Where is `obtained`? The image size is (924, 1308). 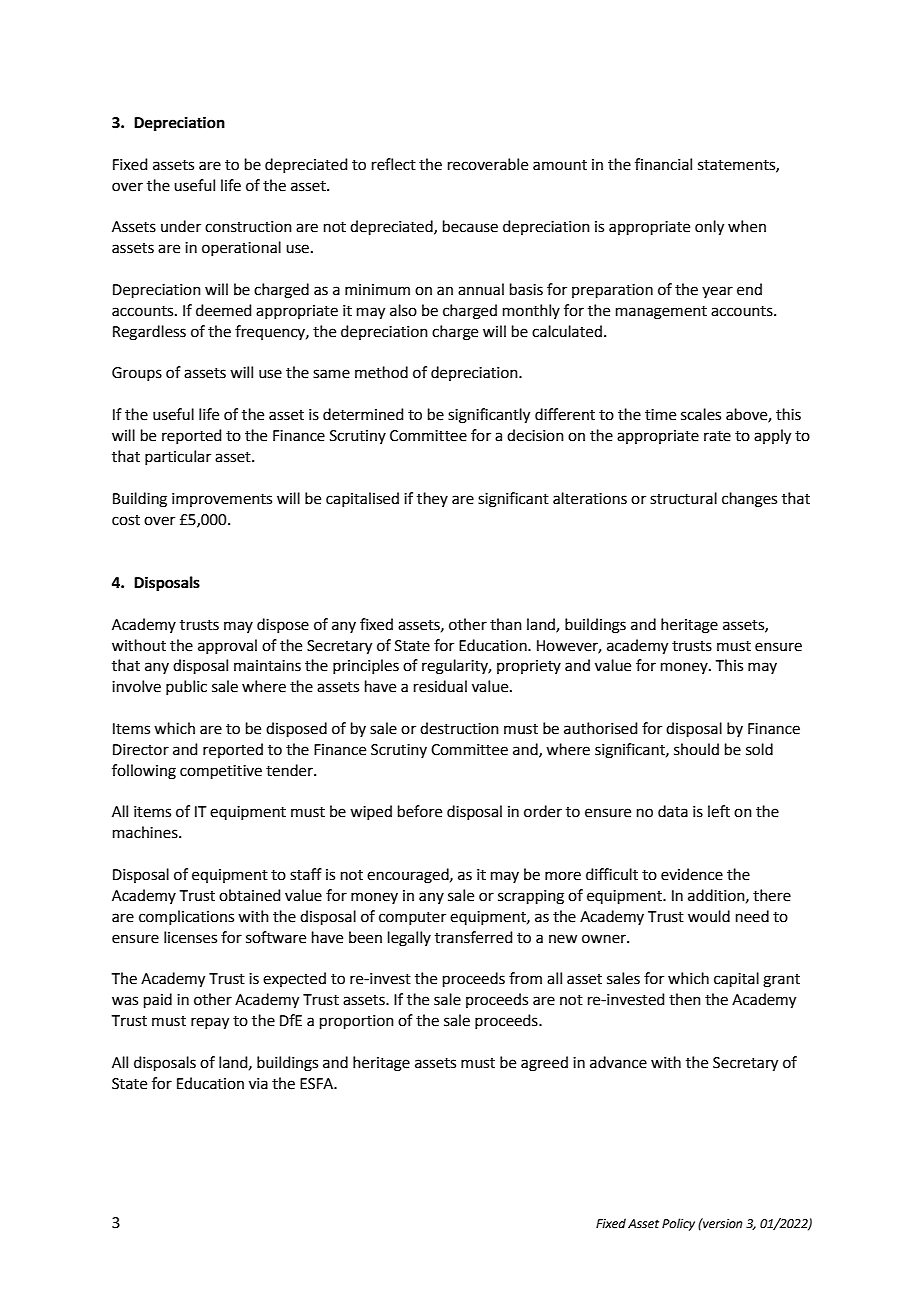 obtained is located at coordinates (250, 895).
